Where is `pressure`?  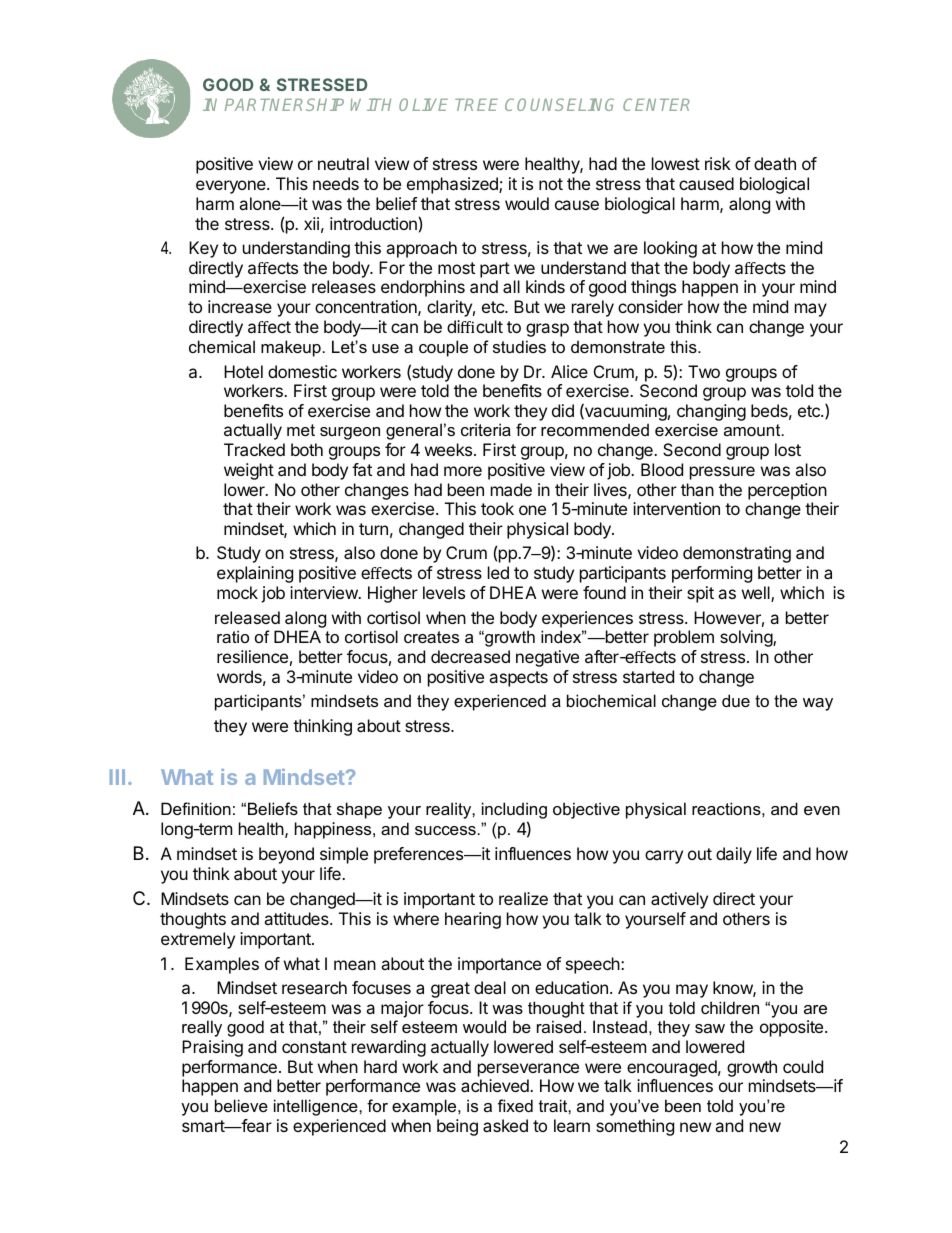
pressure is located at coordinates (722, 473).
